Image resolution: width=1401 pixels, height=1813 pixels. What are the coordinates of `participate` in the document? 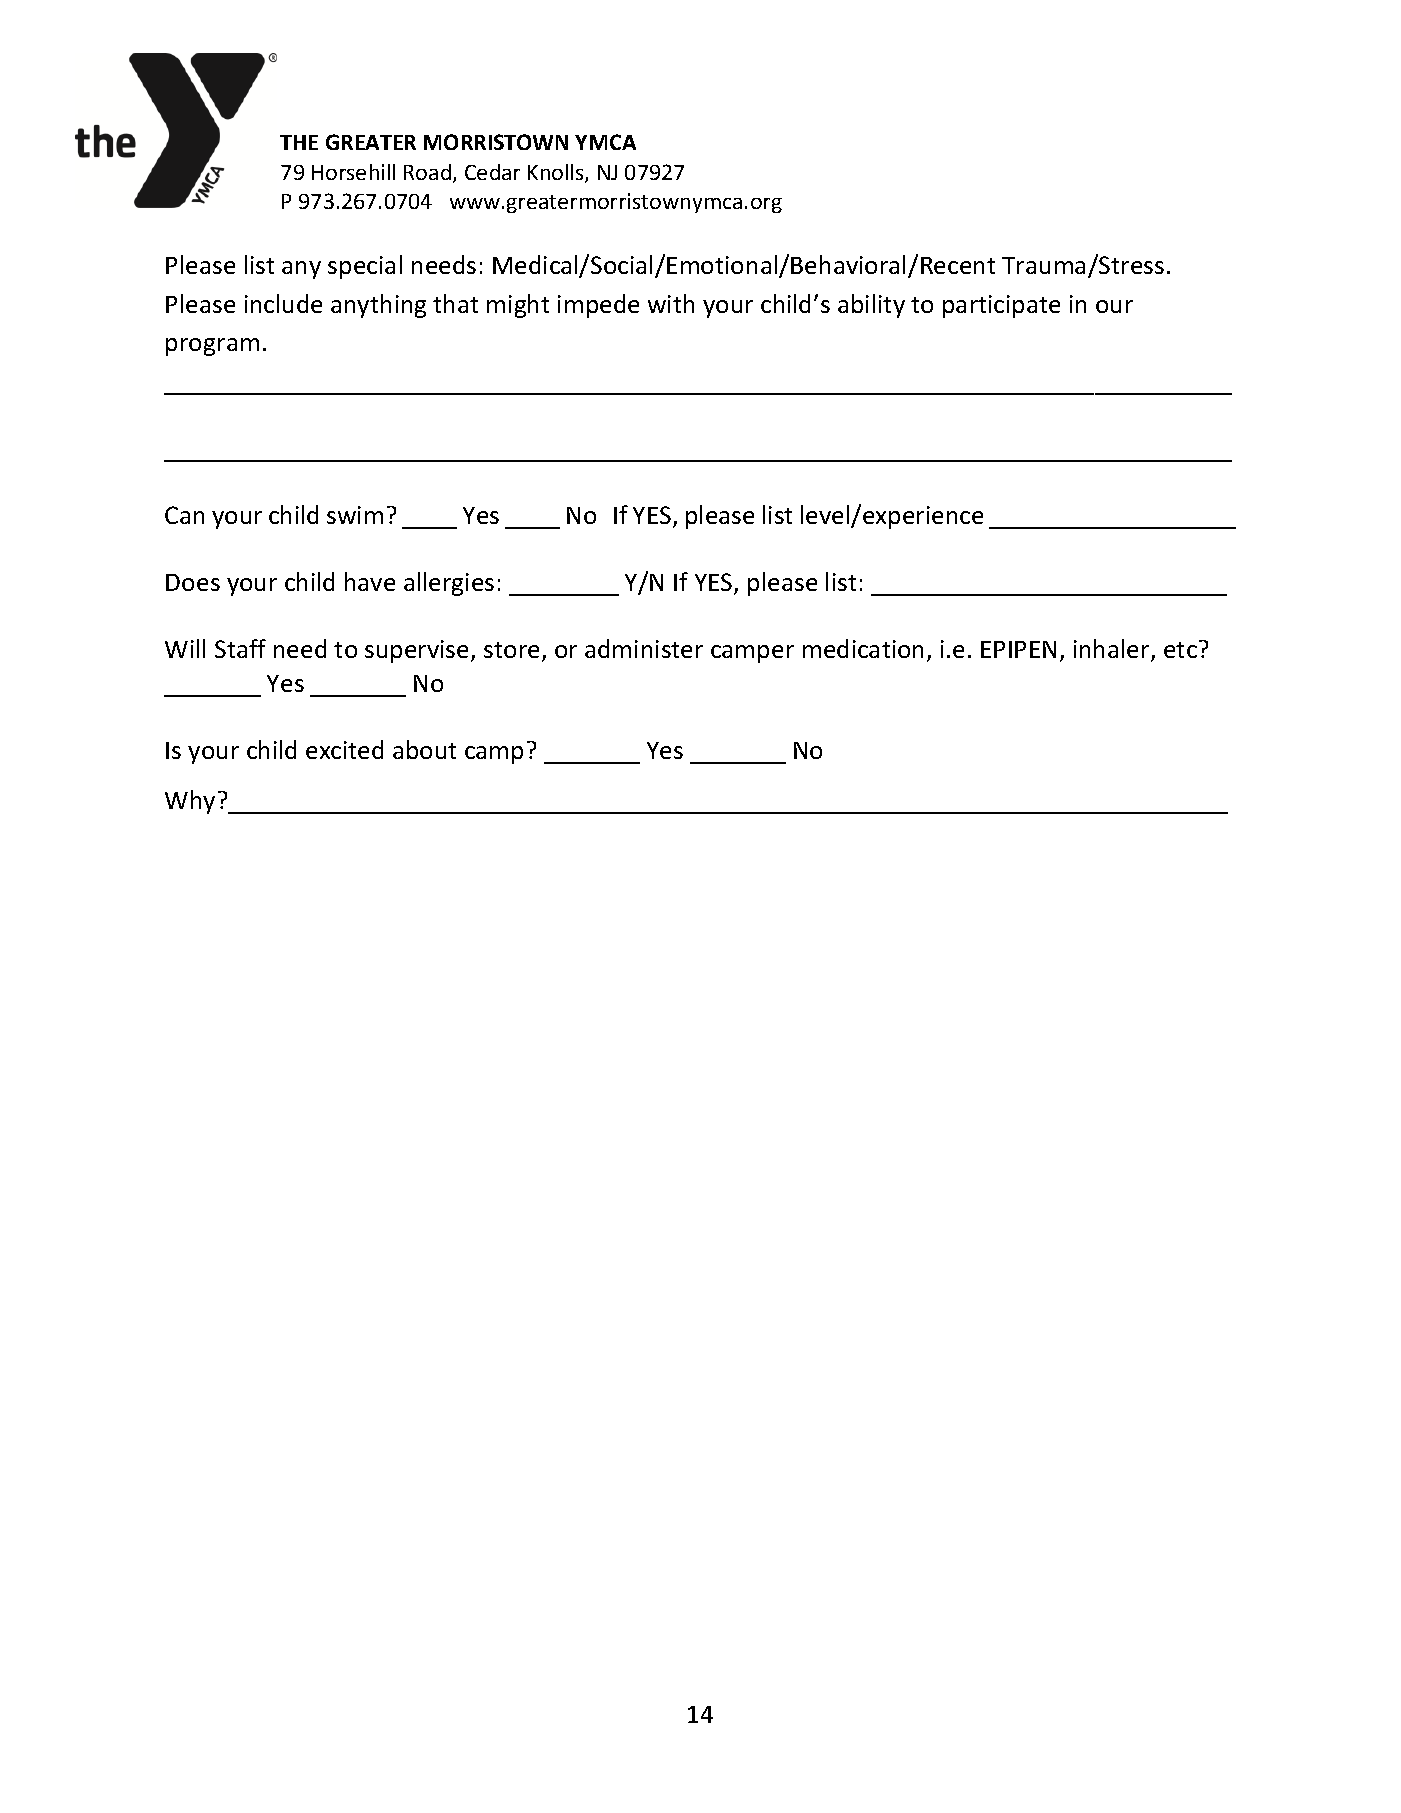 It's located at (1001, 306).
